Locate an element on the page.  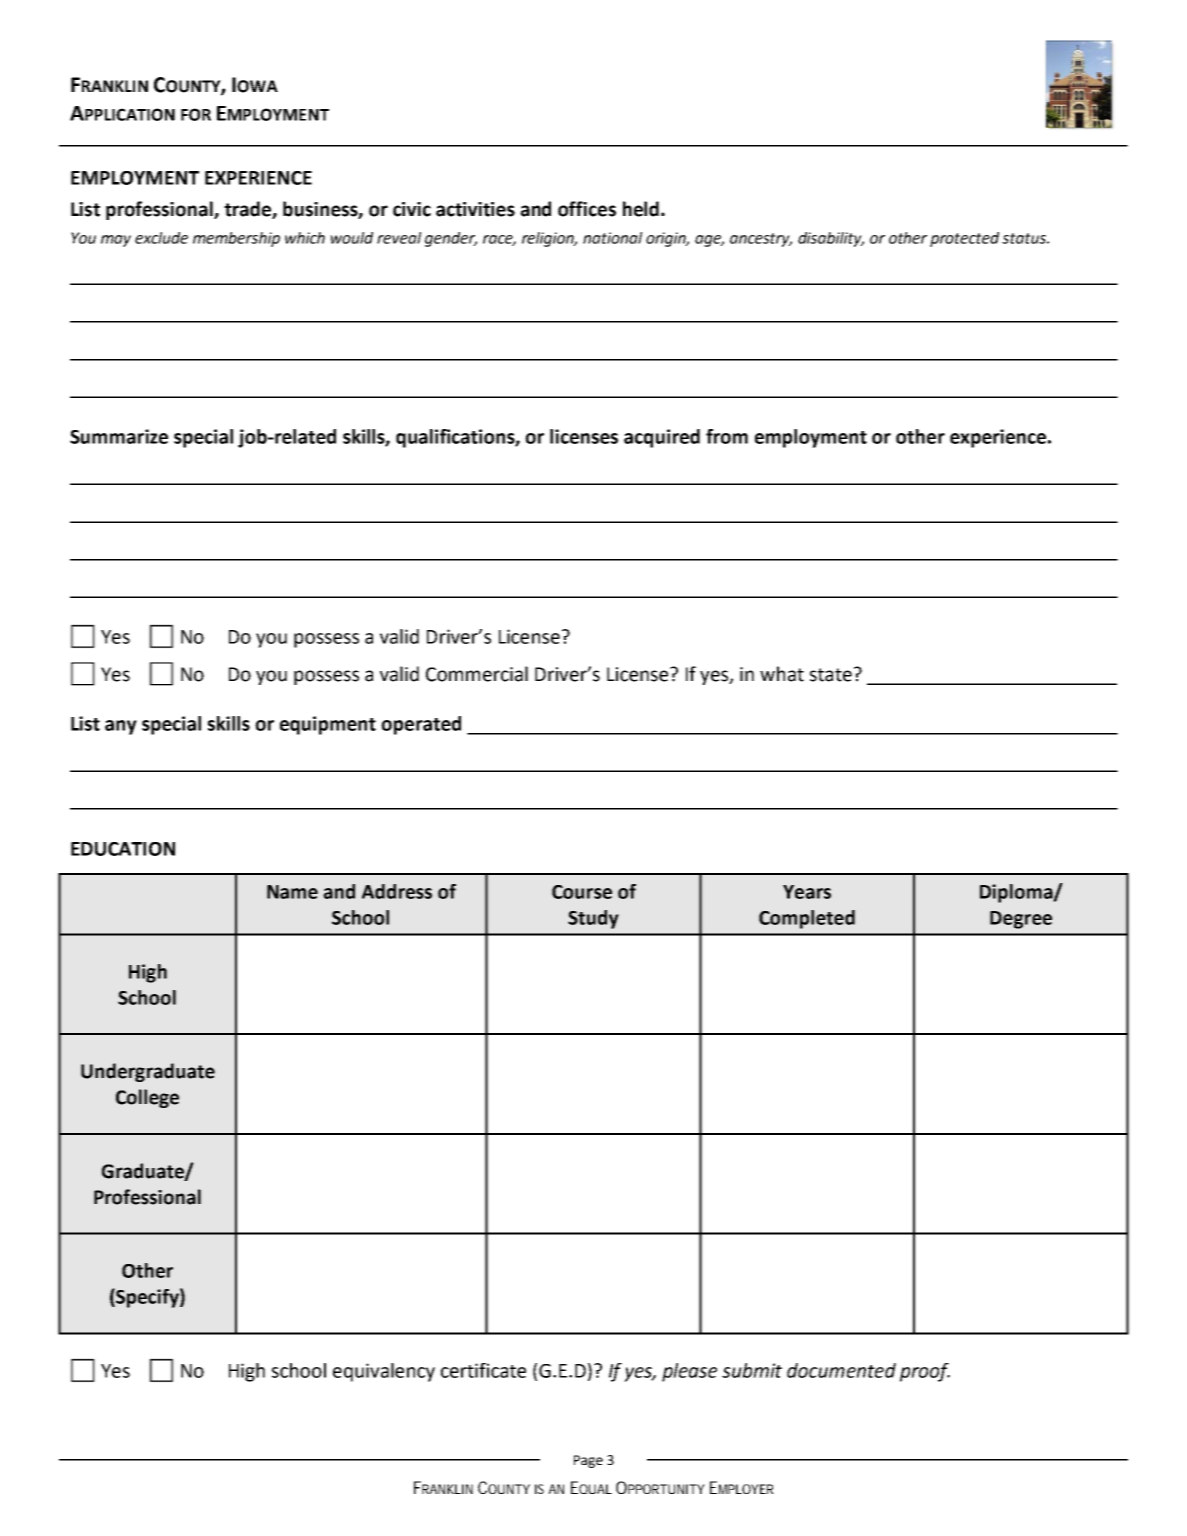
Course is located at coordinates (582, 892).
